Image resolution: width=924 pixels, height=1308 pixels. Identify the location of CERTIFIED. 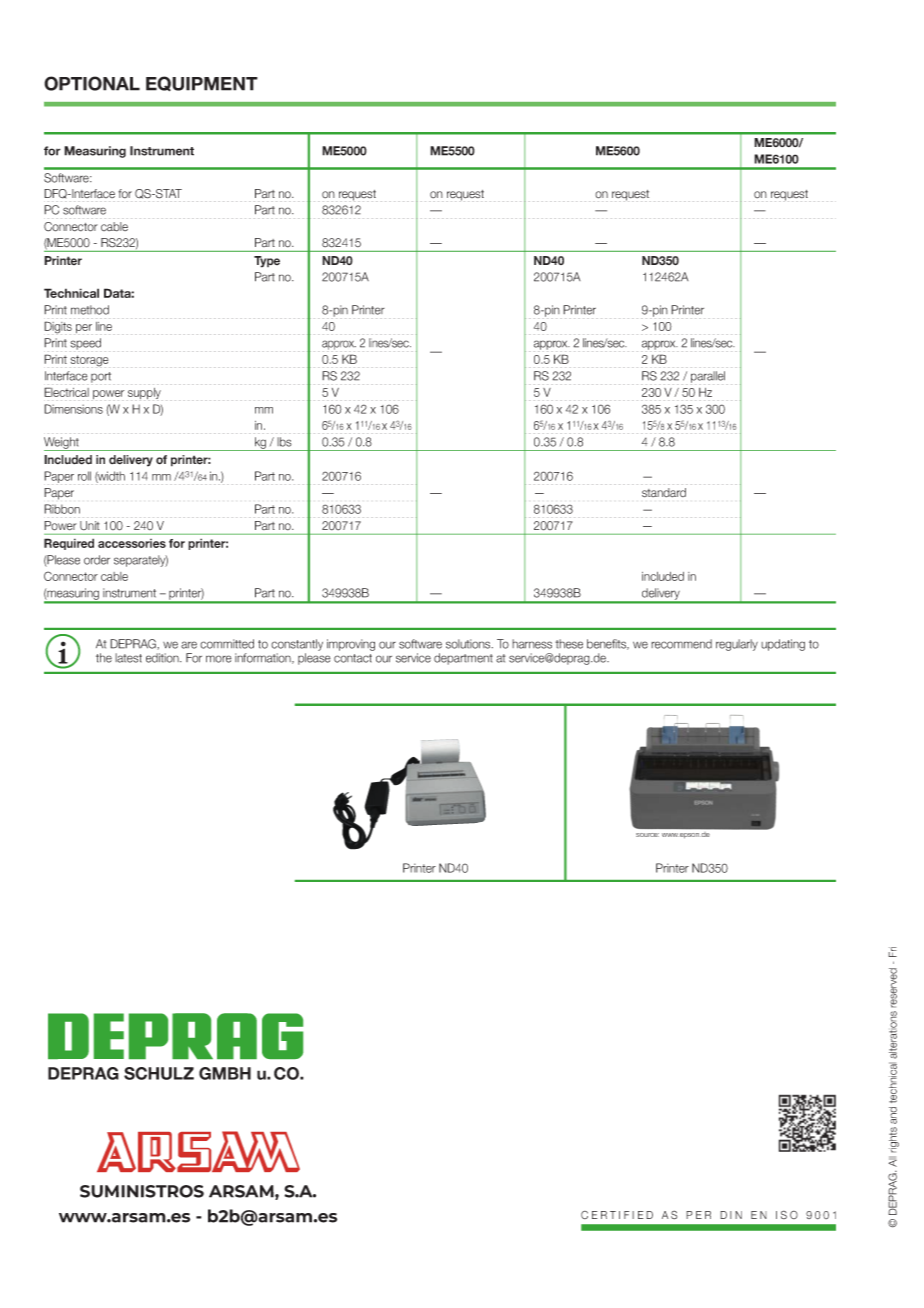
(617, 1215).
